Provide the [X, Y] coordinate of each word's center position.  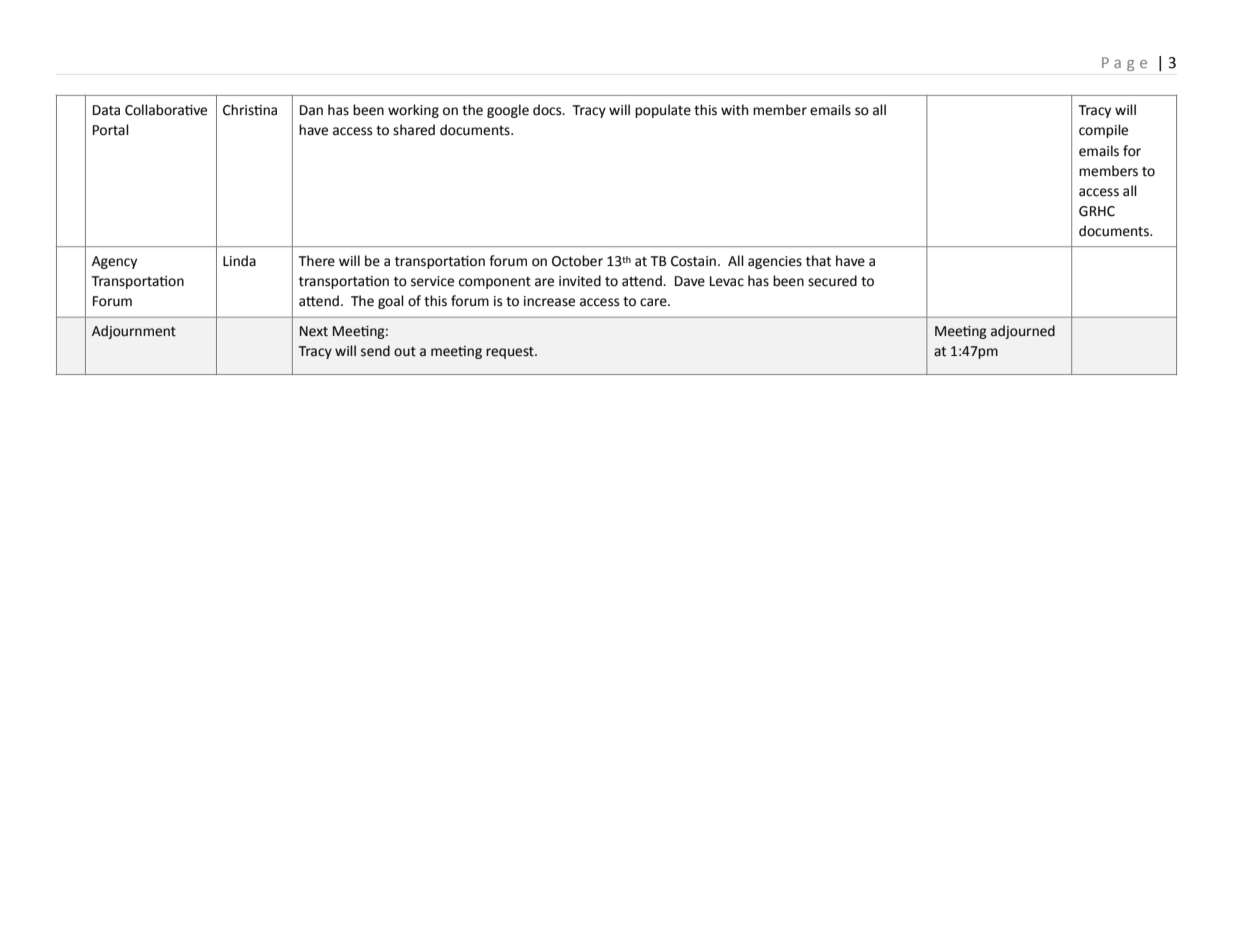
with [734, 110]
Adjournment [134, 332]
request [511, 353]
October [577, 261]
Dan [311, 110]
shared [414, 130]
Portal [111, 130]
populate [663, 111]
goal [391, 302]
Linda [239, 261]
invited [580, 281]
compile [1103, 131]
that [818, 261]
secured [832, 281]
